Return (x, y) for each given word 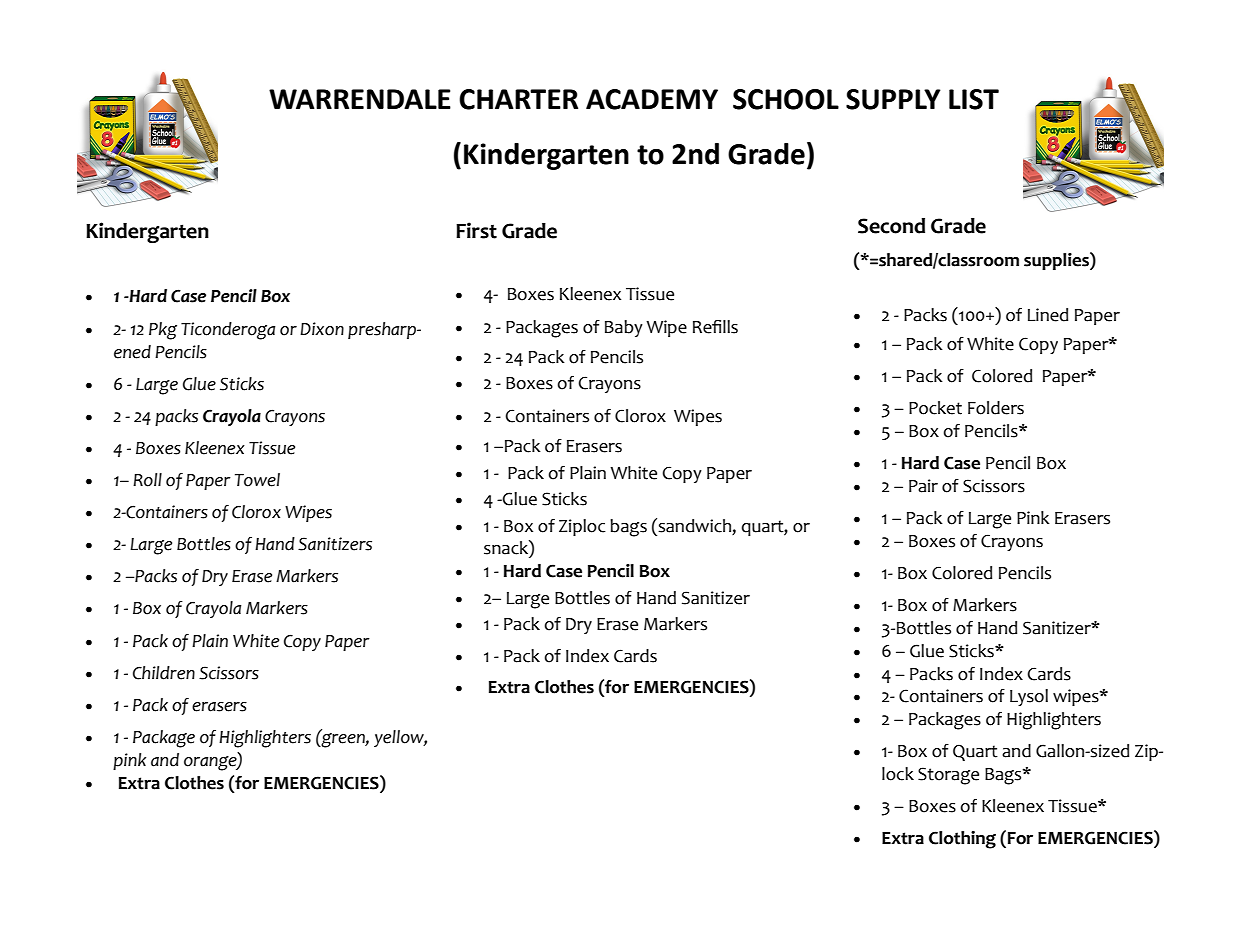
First (476, 230)
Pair (923, 486)
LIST (974, 99)
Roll (147, 480)
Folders (996, 408)
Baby (624, 328)
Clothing (962, 840)
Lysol (1029, 697)
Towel (257, 480)
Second (891, 226)
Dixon (322, 329)
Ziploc (582, 527)
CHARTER (518, 99)
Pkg (163, 331)
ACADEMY (652, 99)
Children (164, 673)
